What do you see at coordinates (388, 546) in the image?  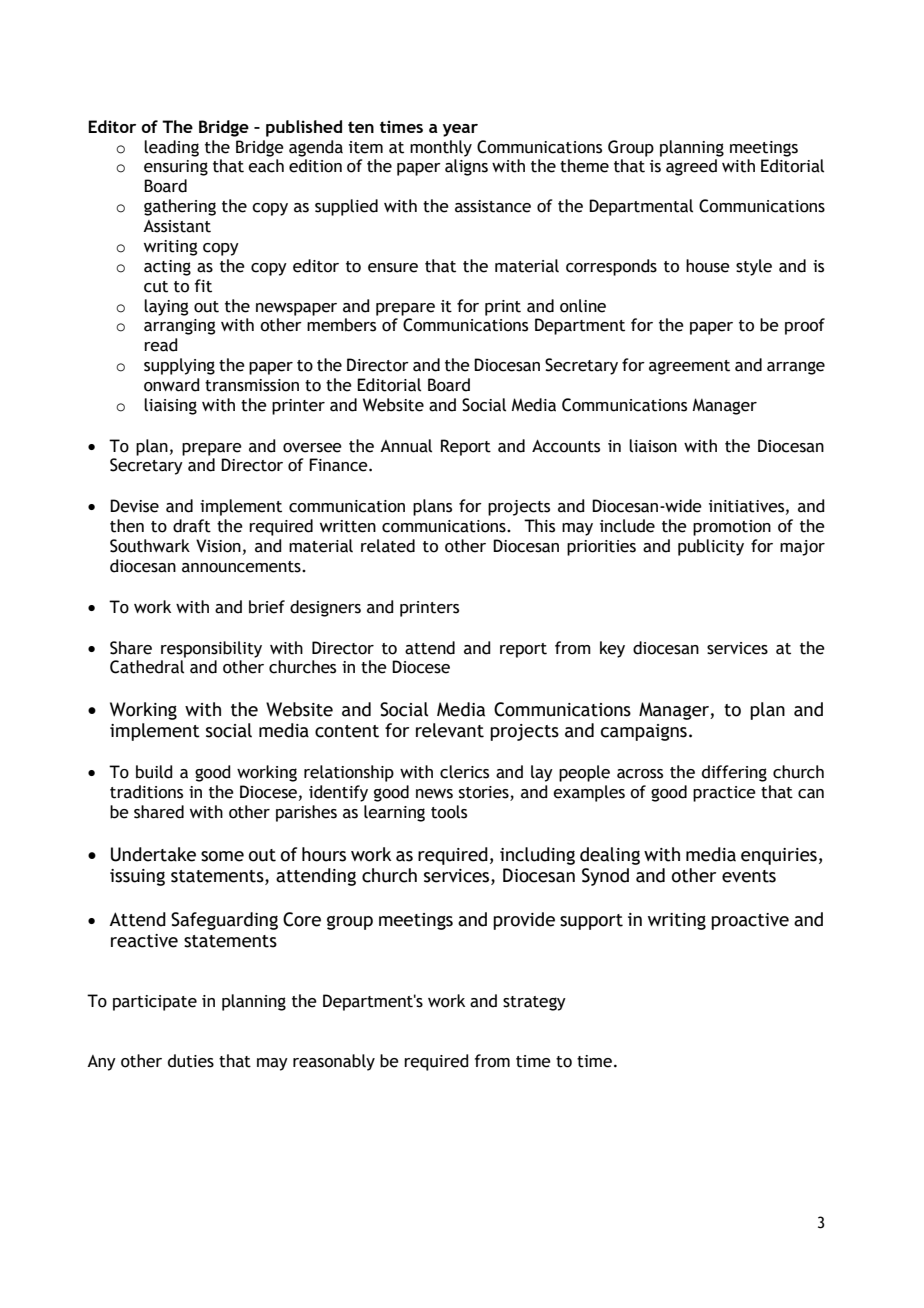 I see `related` at bounding box center [388, 546].
